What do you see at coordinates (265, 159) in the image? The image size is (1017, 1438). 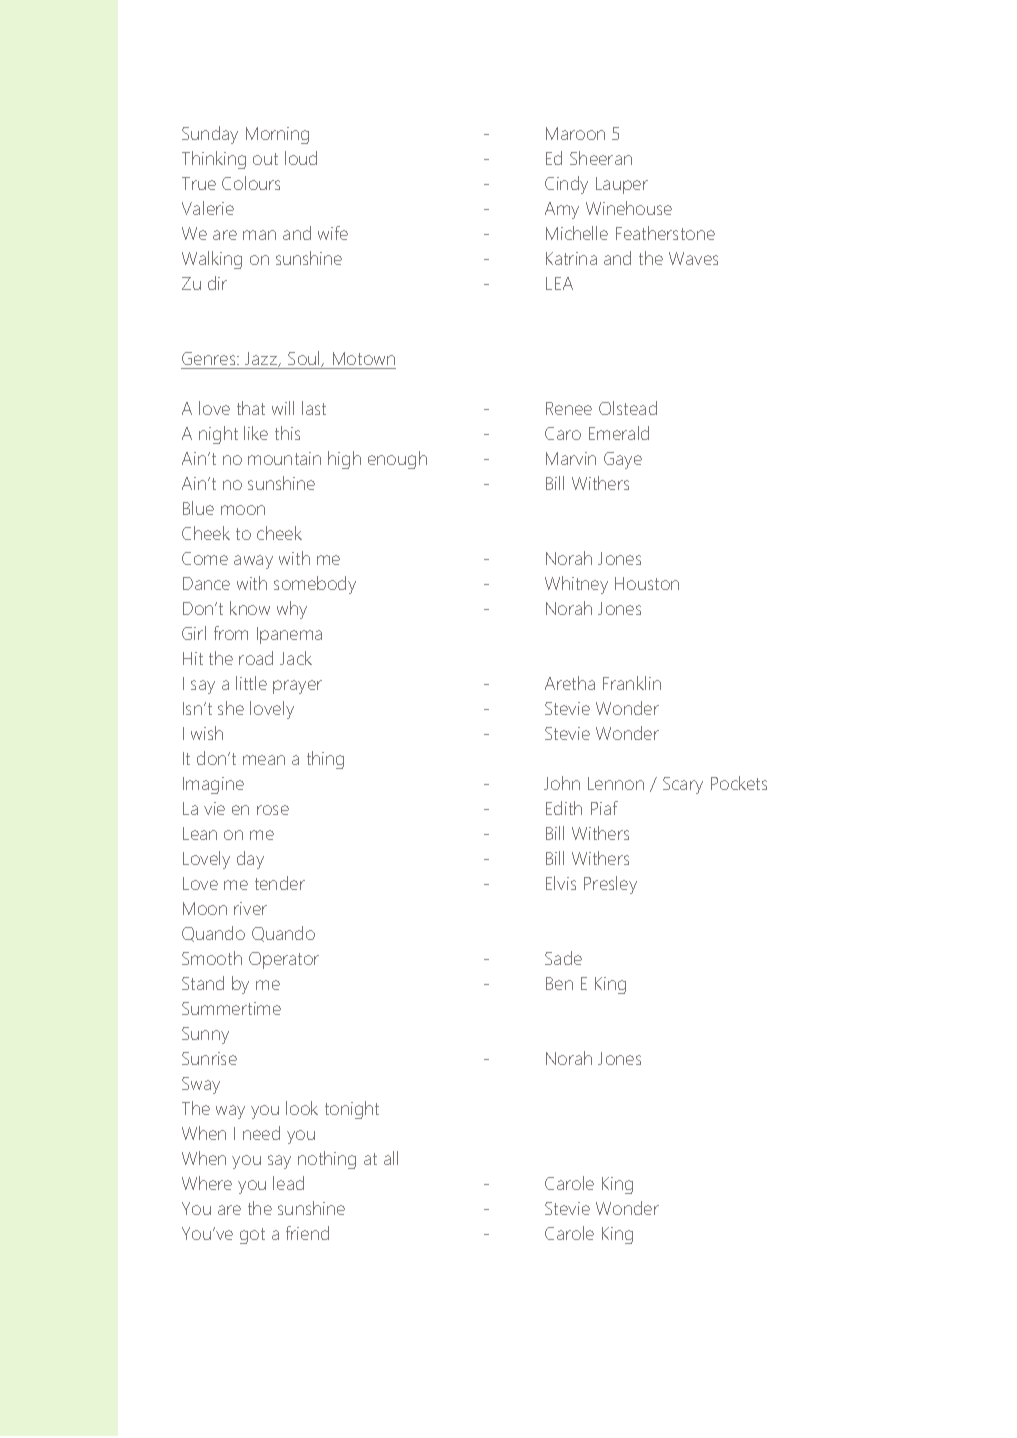 I see `out` at bounding box center [265, 159].
